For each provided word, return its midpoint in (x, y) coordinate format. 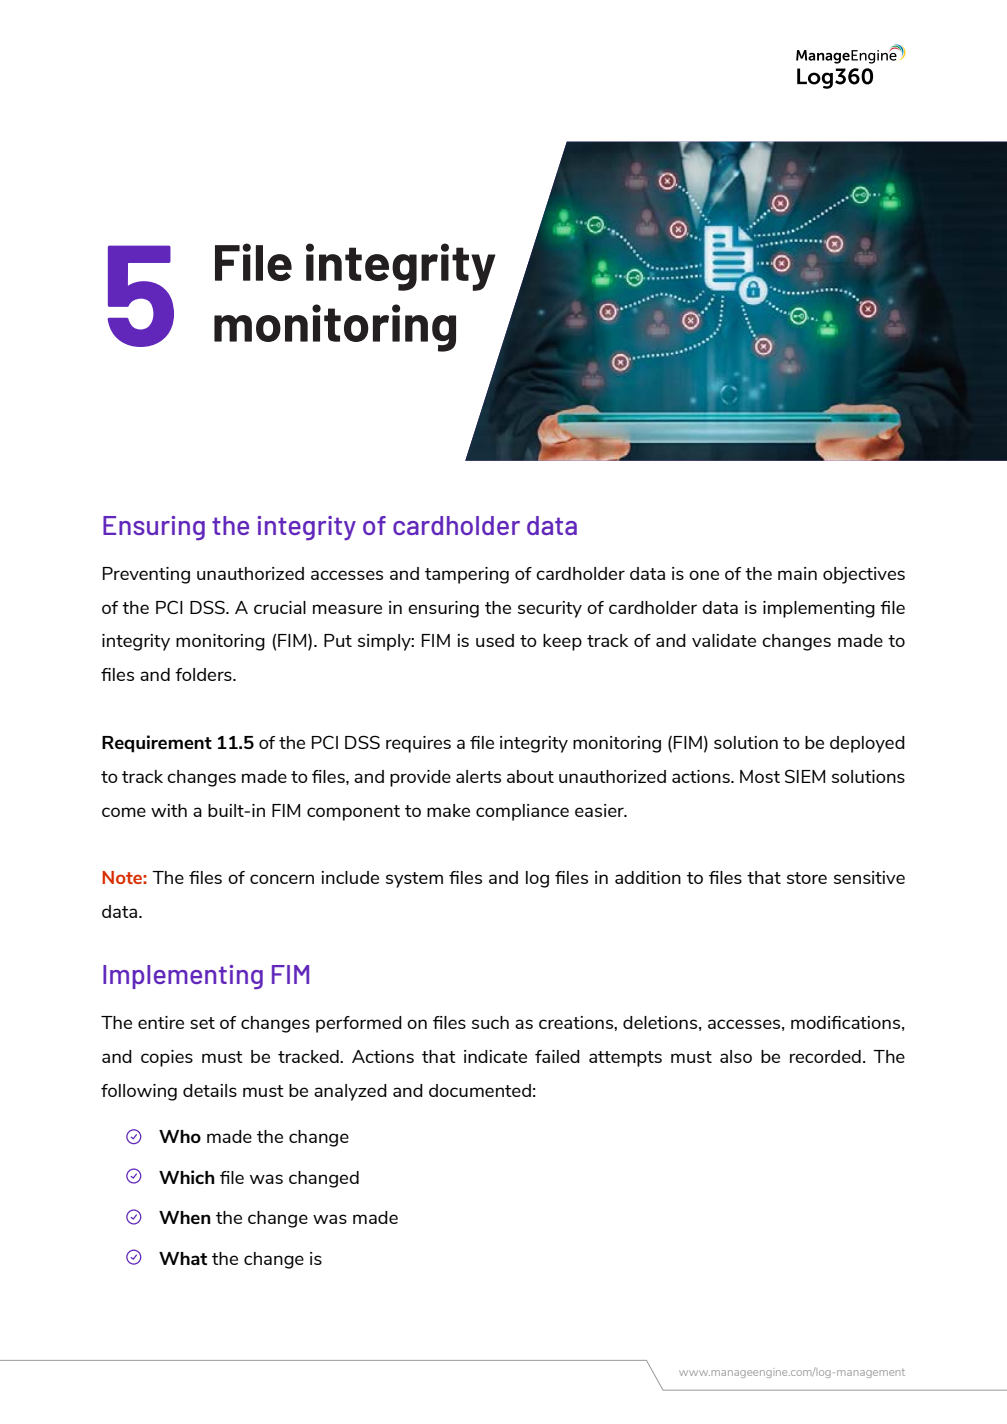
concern (282, 879)
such (490, 1022)
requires (418, 744)
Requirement (157, 744)
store (807, 878)
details (210, 1090)
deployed (867, 744)
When (185, 1217)
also (736, 1056)
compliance (522, 812)
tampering (467, 575)
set (202, 1023)
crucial (280, 607)
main (797, 573)
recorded (825, 1056)
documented (480, 1090)
